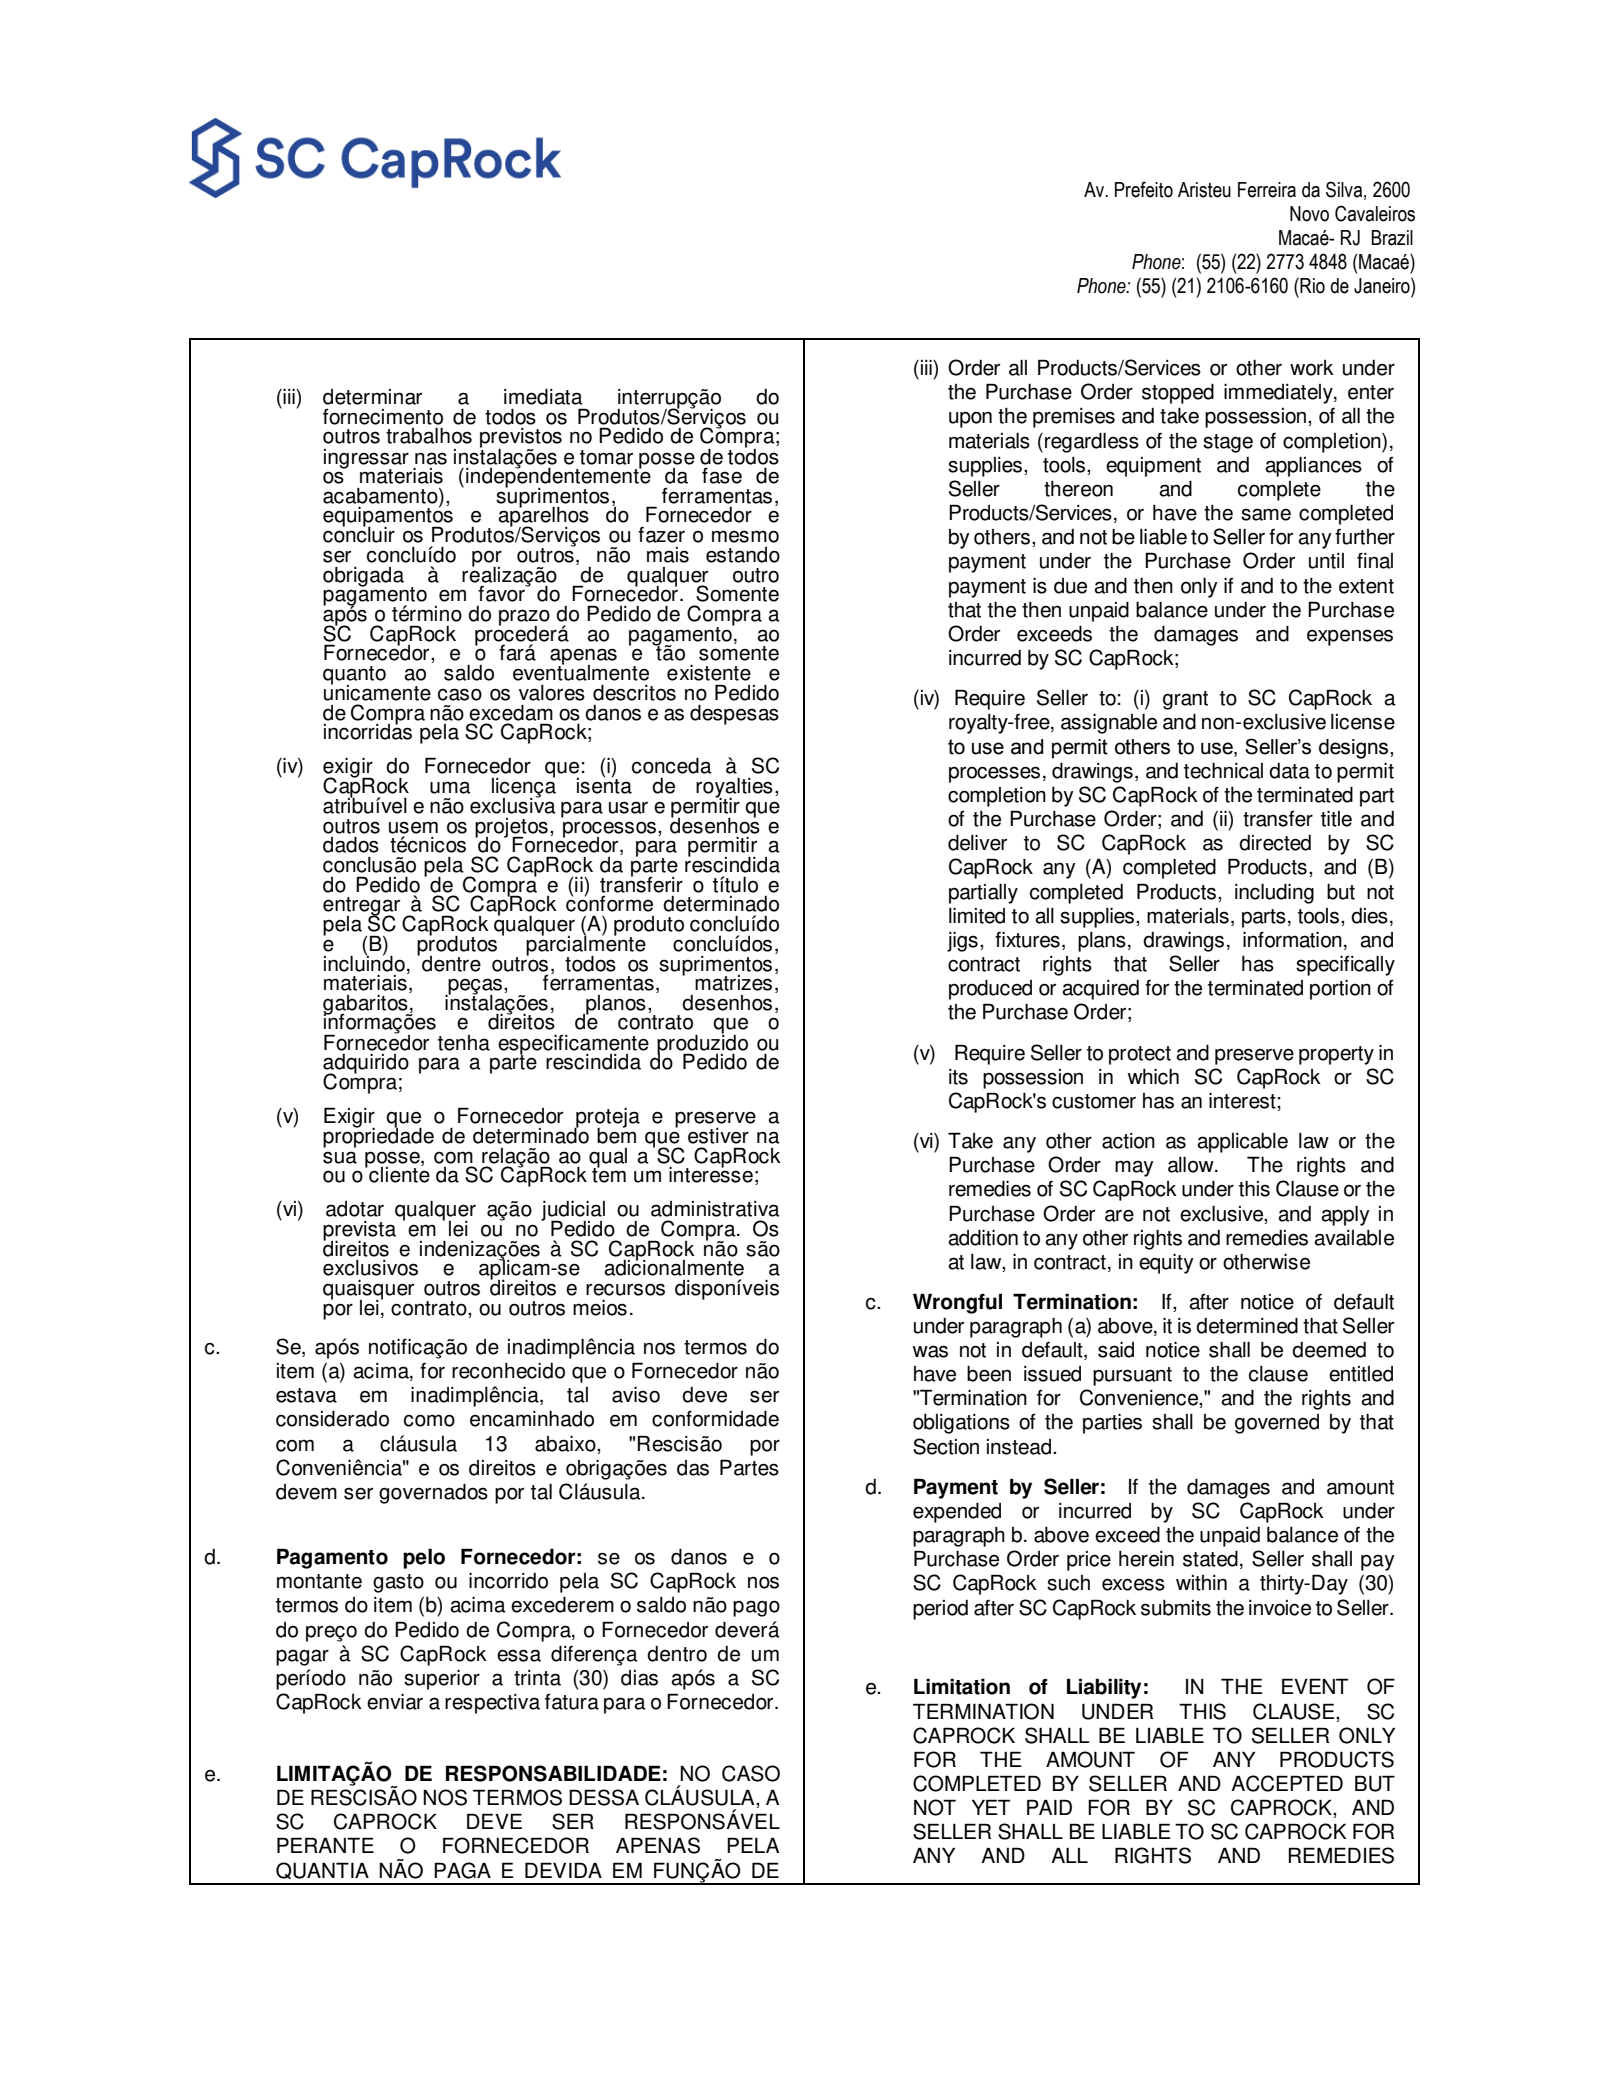 Image resolution: width=1608 pixels, height=2081 pixels. What do you see at coordinates (962, 942) in the screenshot?
I see `jigs` at bounding box center [962, 942].
